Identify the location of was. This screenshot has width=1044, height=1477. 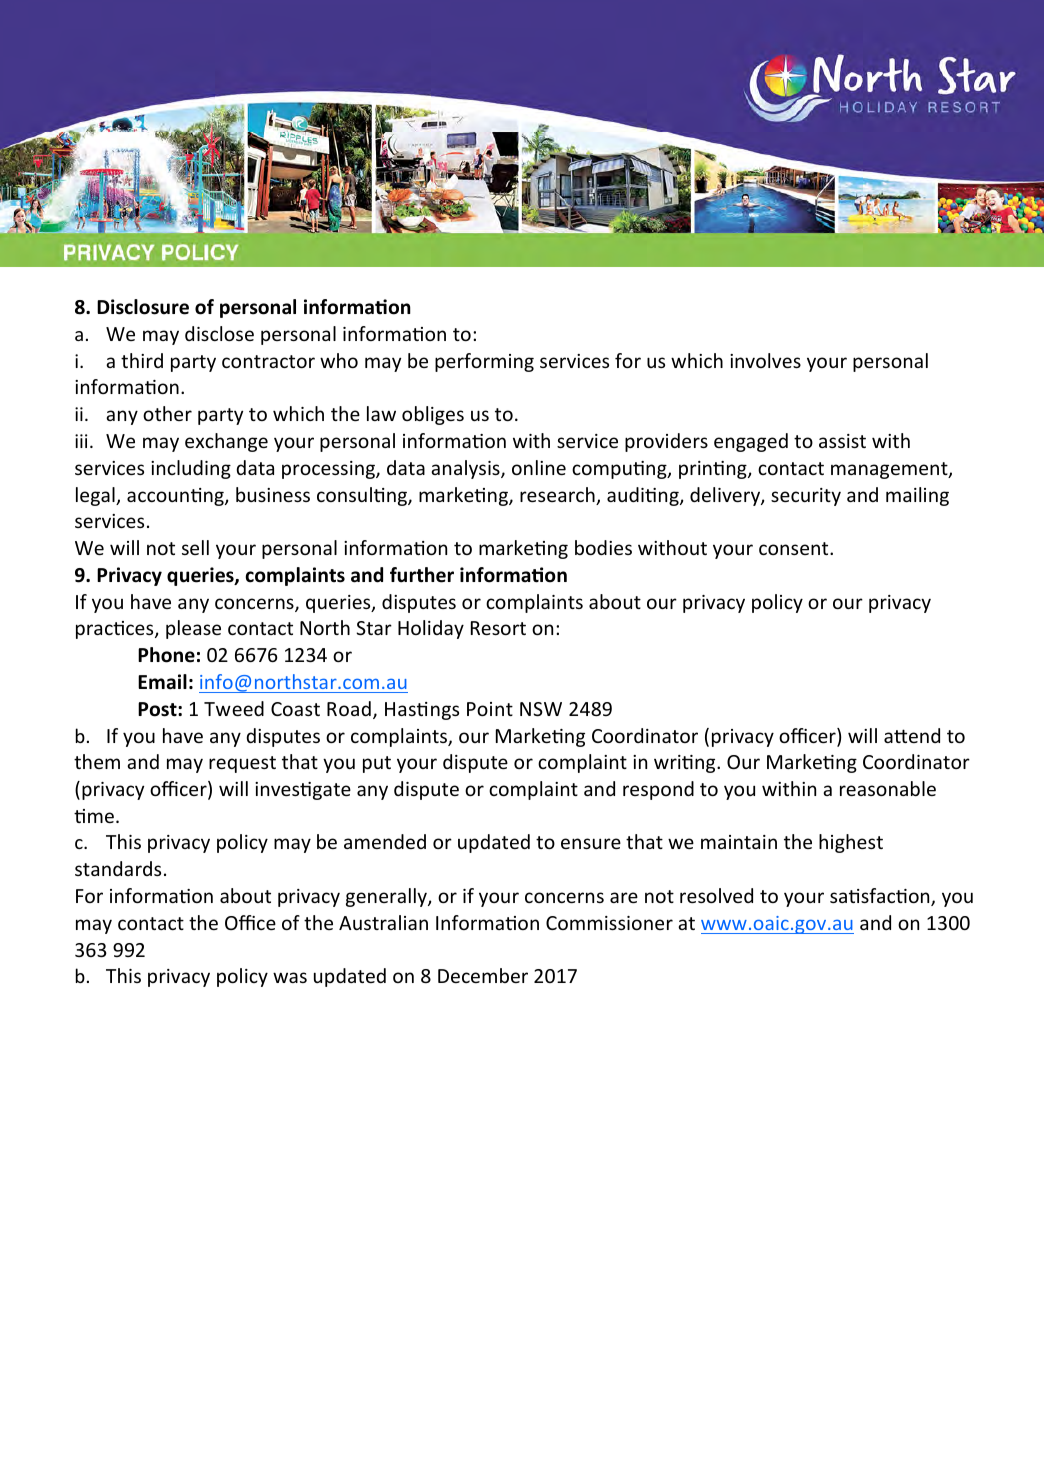
(290, 977).
